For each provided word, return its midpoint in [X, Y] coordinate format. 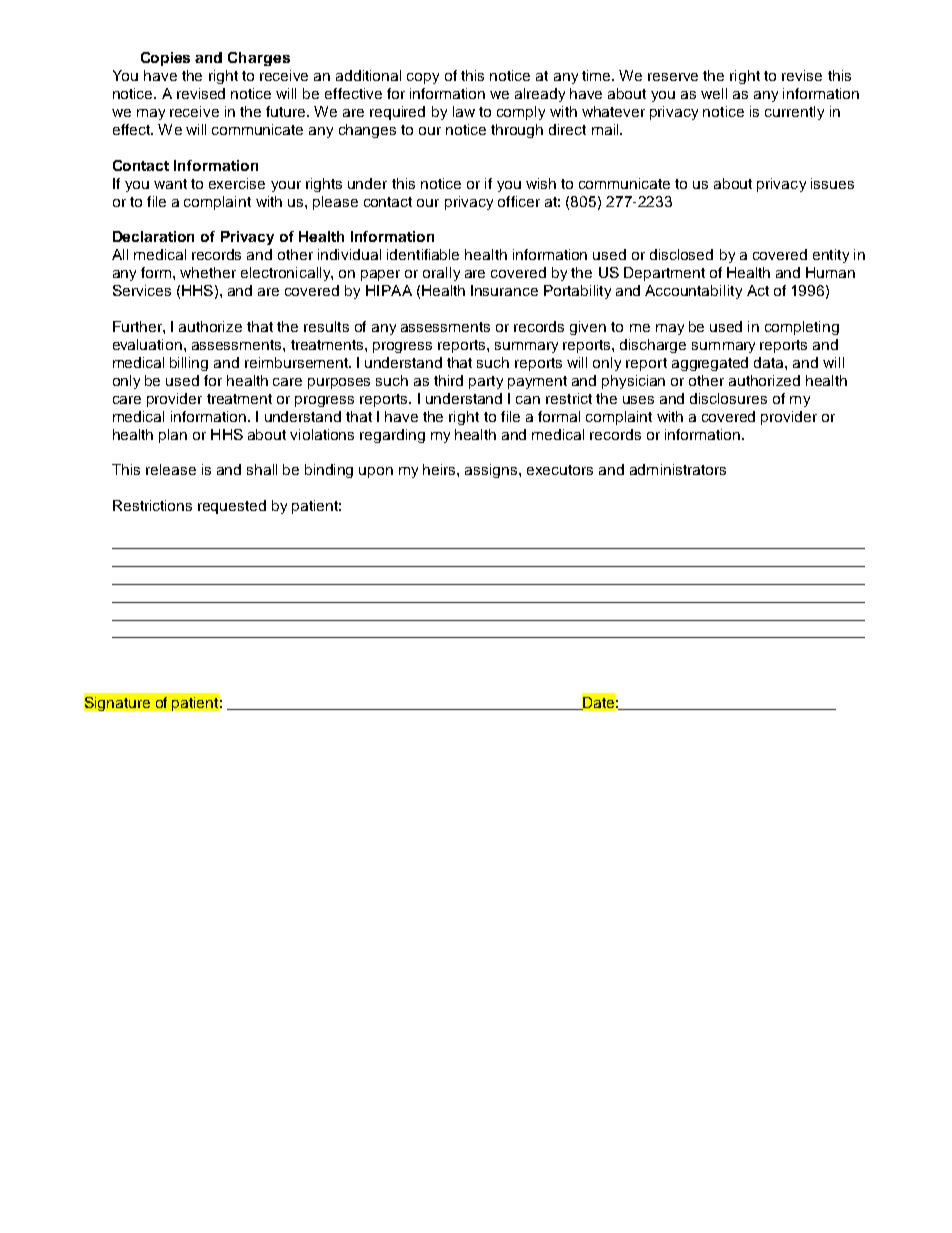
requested [232, 507]
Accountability [693, 292]
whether [208, 272]
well [714, 93]
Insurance [504, 290]
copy [423, 78]
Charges [259, 59]
